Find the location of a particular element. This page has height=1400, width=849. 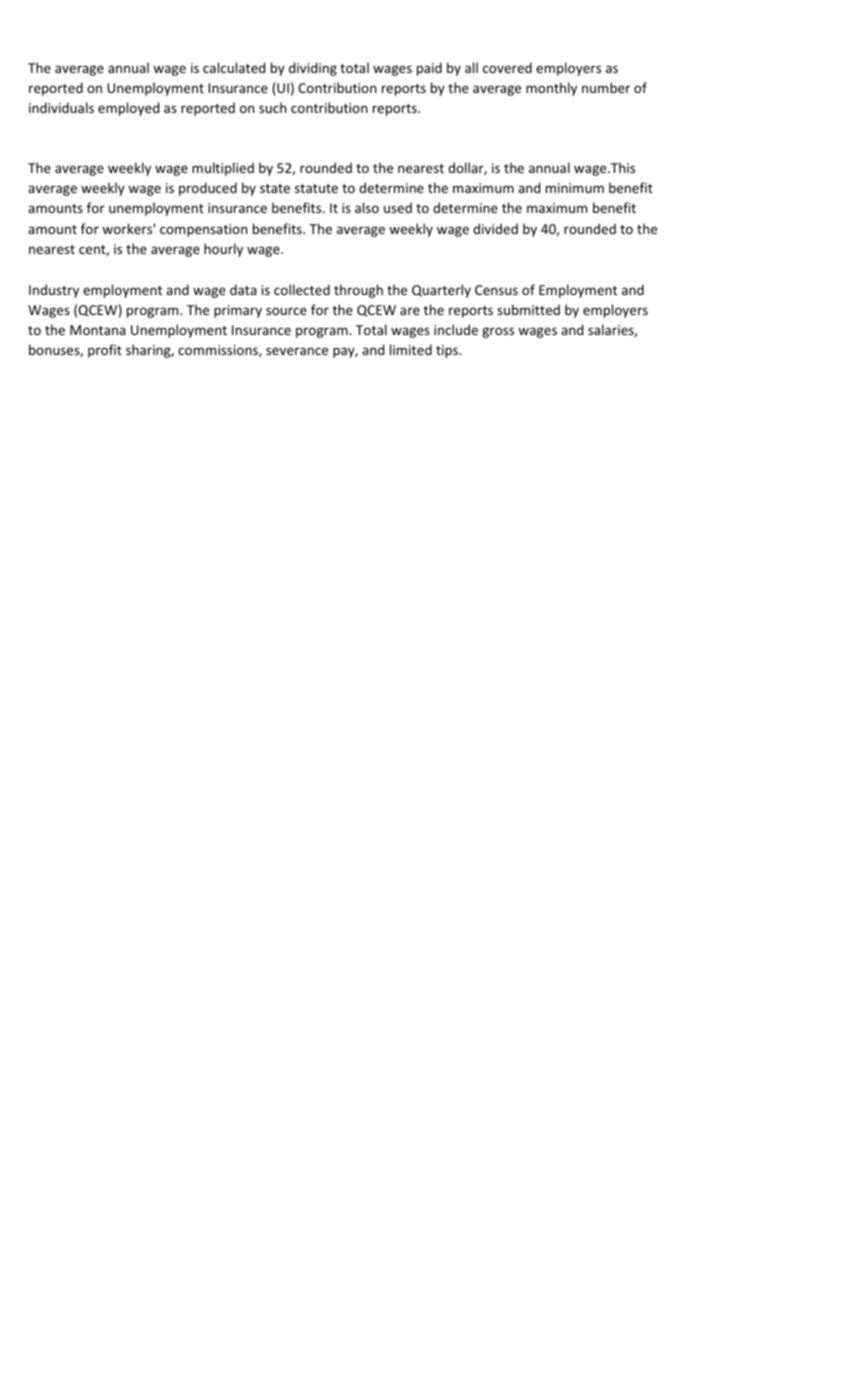

compensation is located at coordinates (203, 230).
